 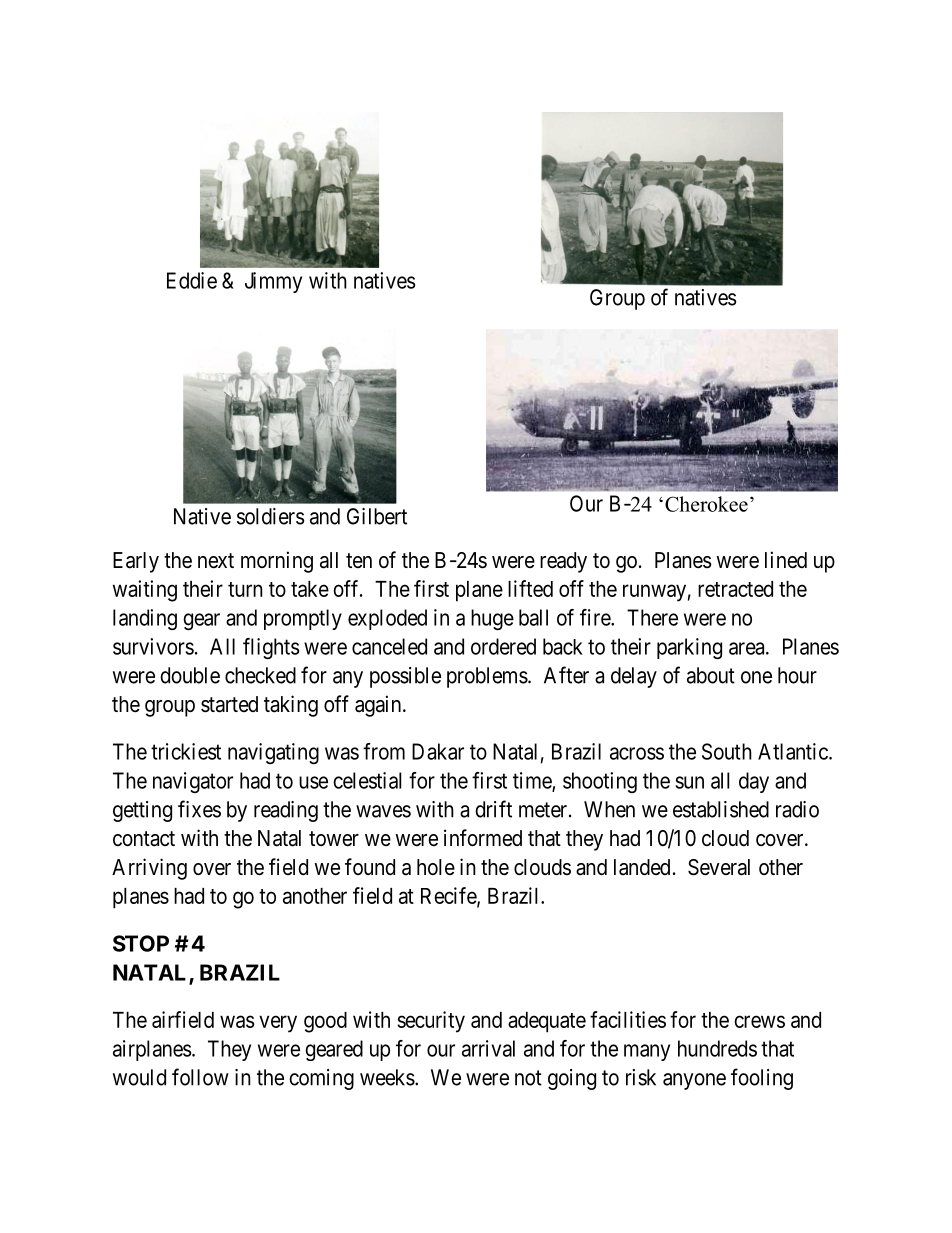 What do you see at coordinates (273, 282) in the document?
I see `Jimmy` at bounding box center [273, 282].
